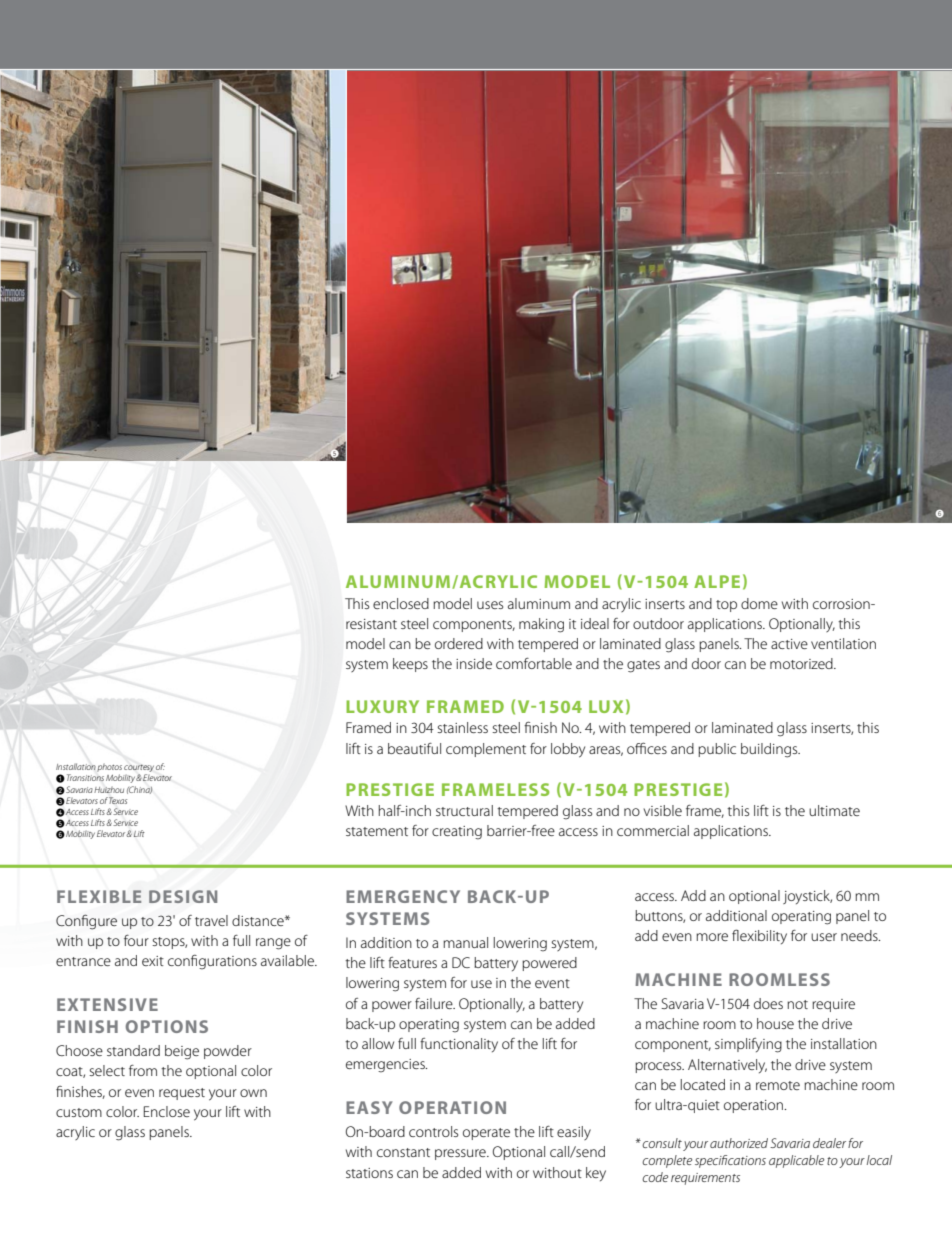 The image size is (952, 1233). What do you see at coordinates (461, 1154) in the image?
I see `pressure` at bounding box center [461, 1154].
